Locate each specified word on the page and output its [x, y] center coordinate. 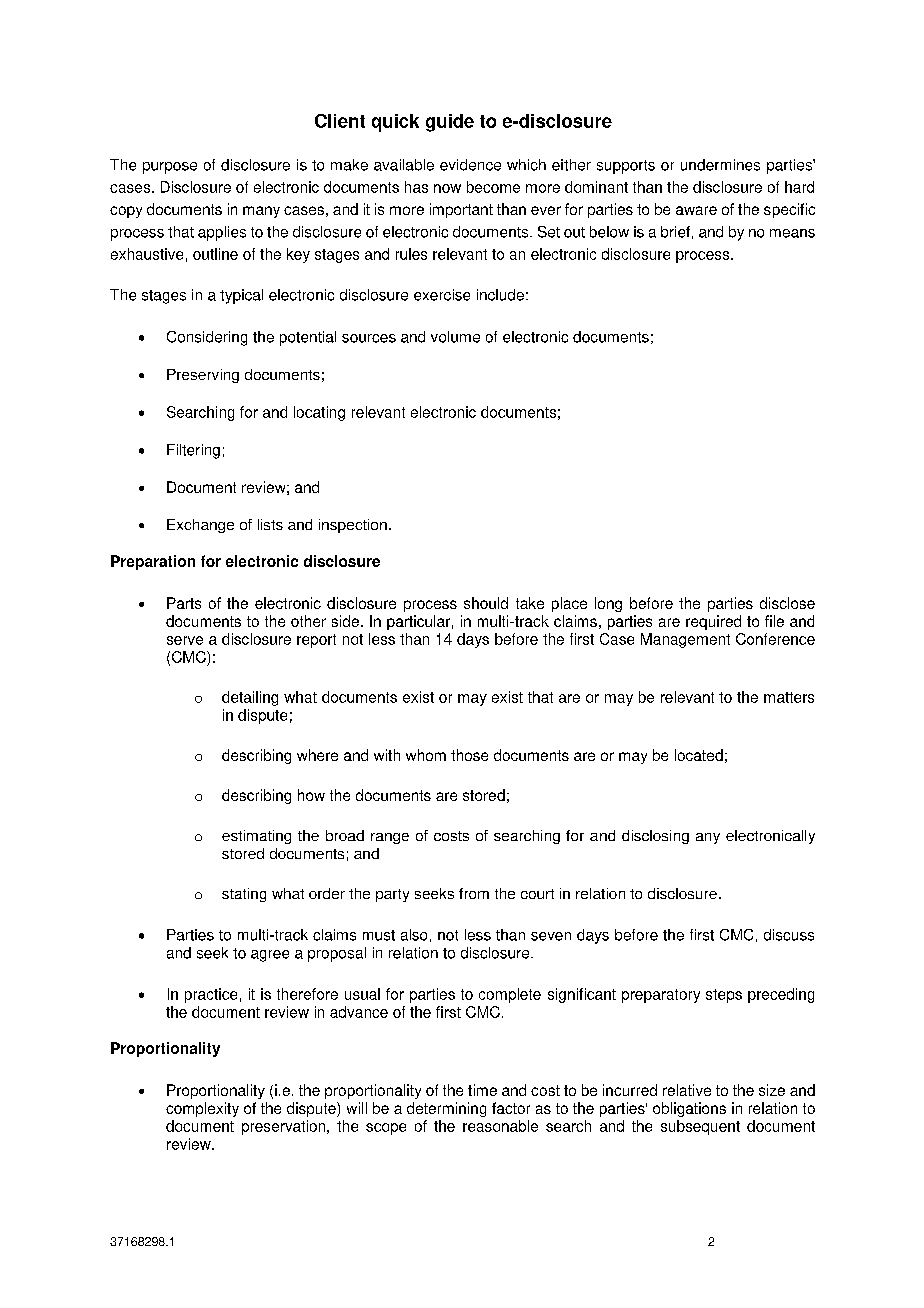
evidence [470, 165]
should [486, 603]
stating [244, 895]
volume [455, 337]
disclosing [655, 837]
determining [446, 1109]
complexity [202, 1109]
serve [185, 640]
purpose [170, 168]
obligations [689, 1109]
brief [675, 232]
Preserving [203, 376]
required [713, 622]
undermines [720, 165]
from [474, 893]
